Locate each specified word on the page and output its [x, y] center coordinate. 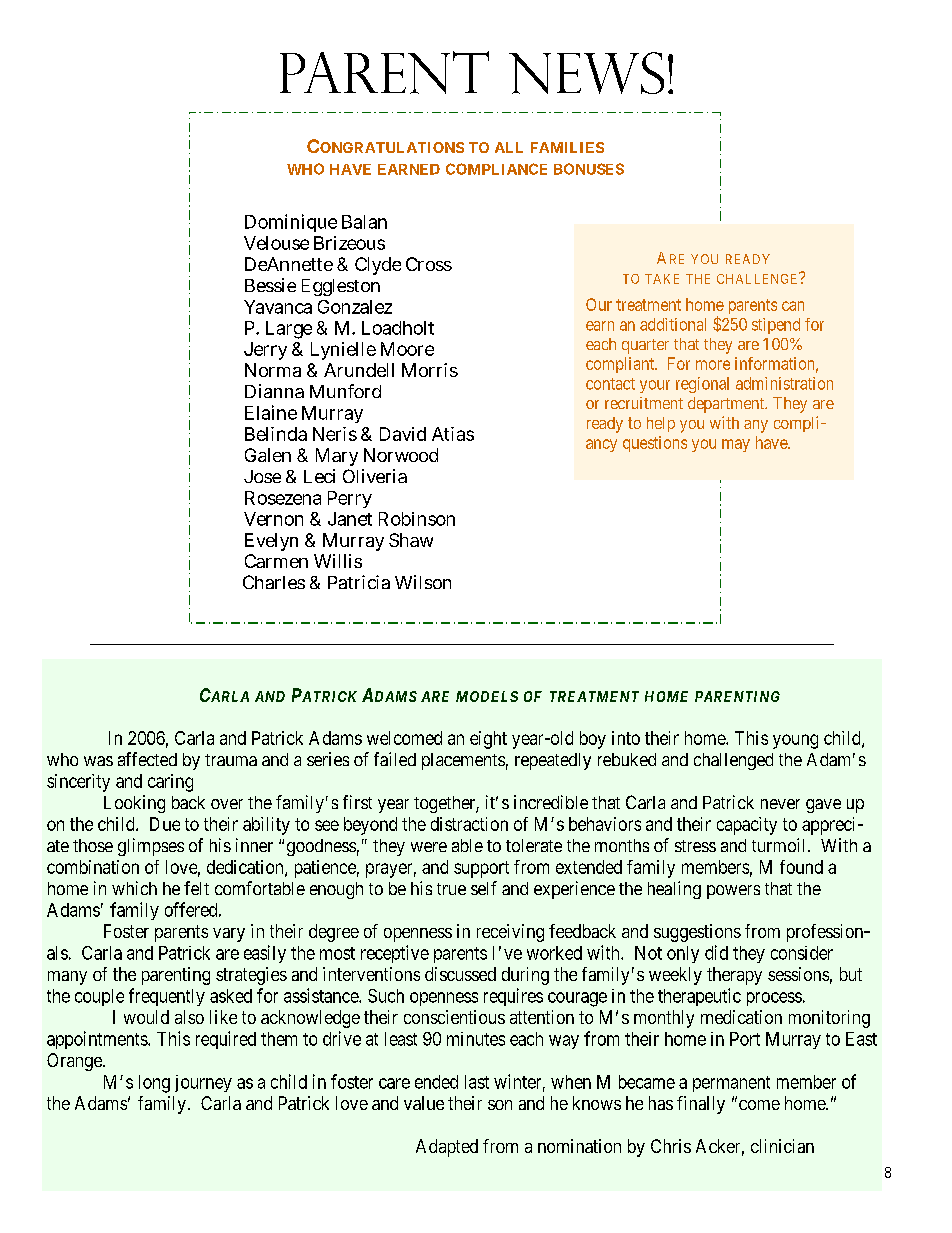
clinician [782, 1146]
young [795, 741]
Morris [430, 370]
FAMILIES [567, 147]
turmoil [780, 845]
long [154, 1084]
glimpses [151, 847]
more [713, 365]
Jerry [265, 351]
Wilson [423, 582]
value [424, 1103]
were [429, 847]
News [586, 73]
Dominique [291, 223]
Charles [274, 582]
